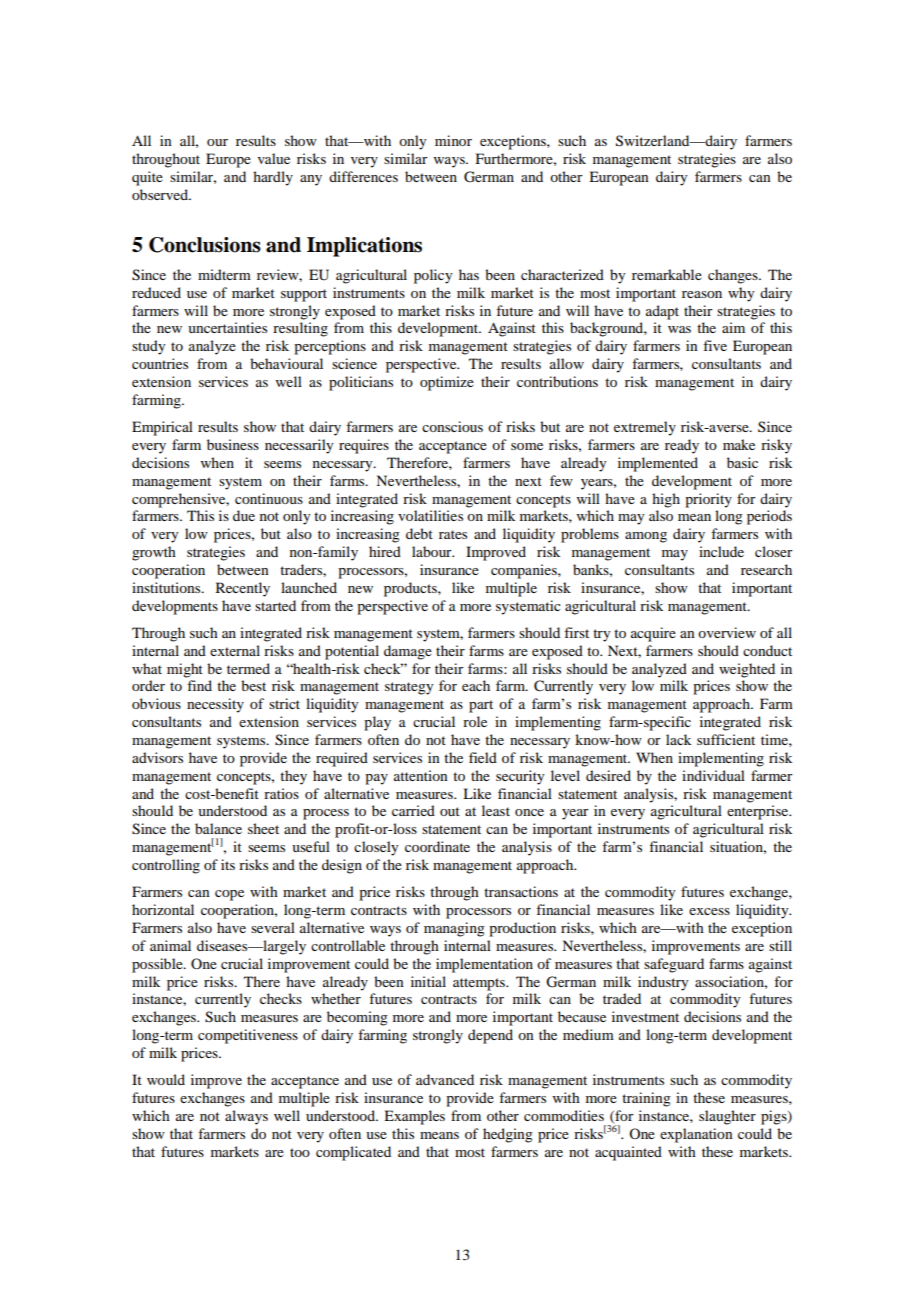 The width and height of the screenshot is (924, 1308). What do you see at coordinates (713, 775) in the screenshot?
I see `individual` at bounding box center [713, 775].
